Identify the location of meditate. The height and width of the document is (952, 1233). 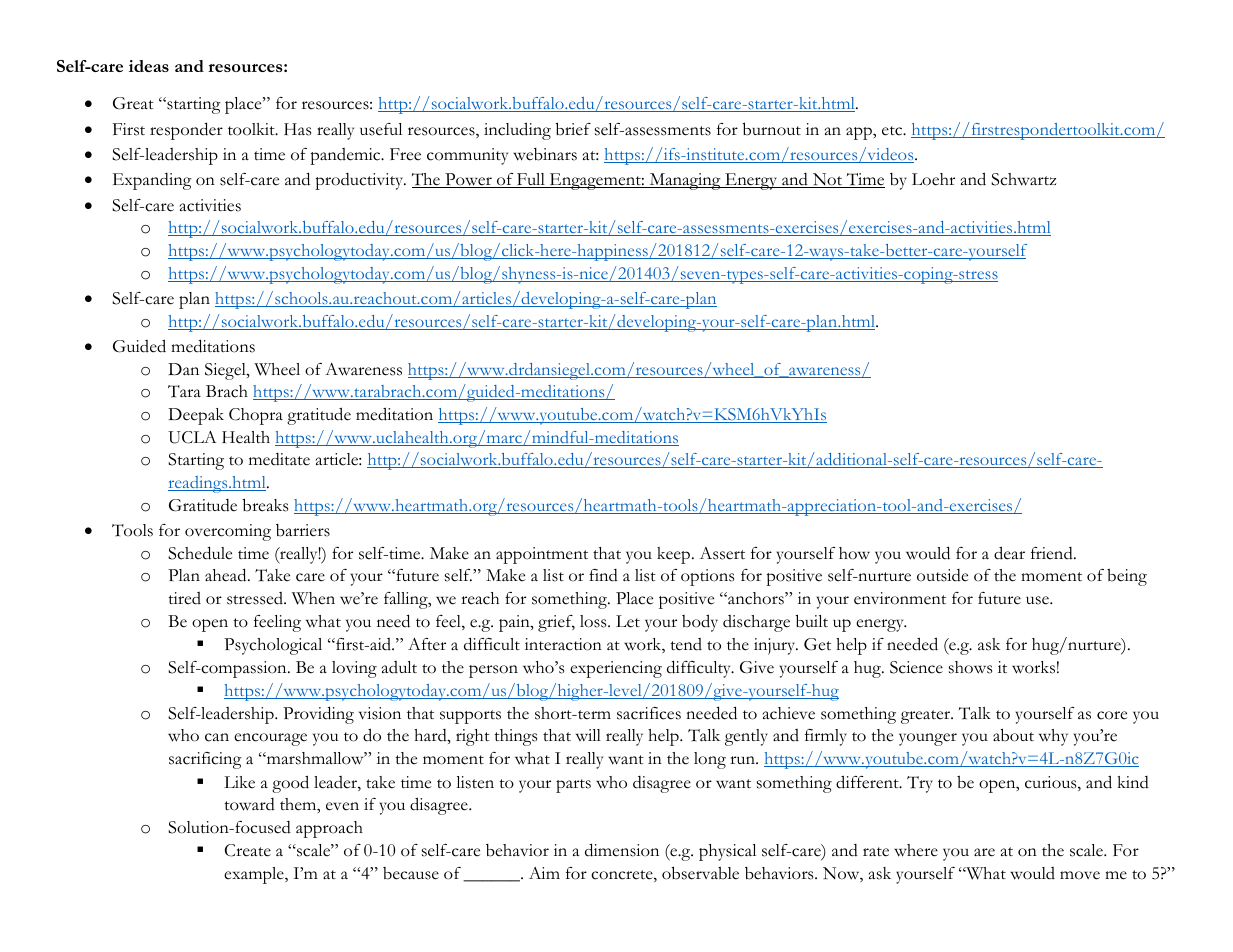
(279, 459).
